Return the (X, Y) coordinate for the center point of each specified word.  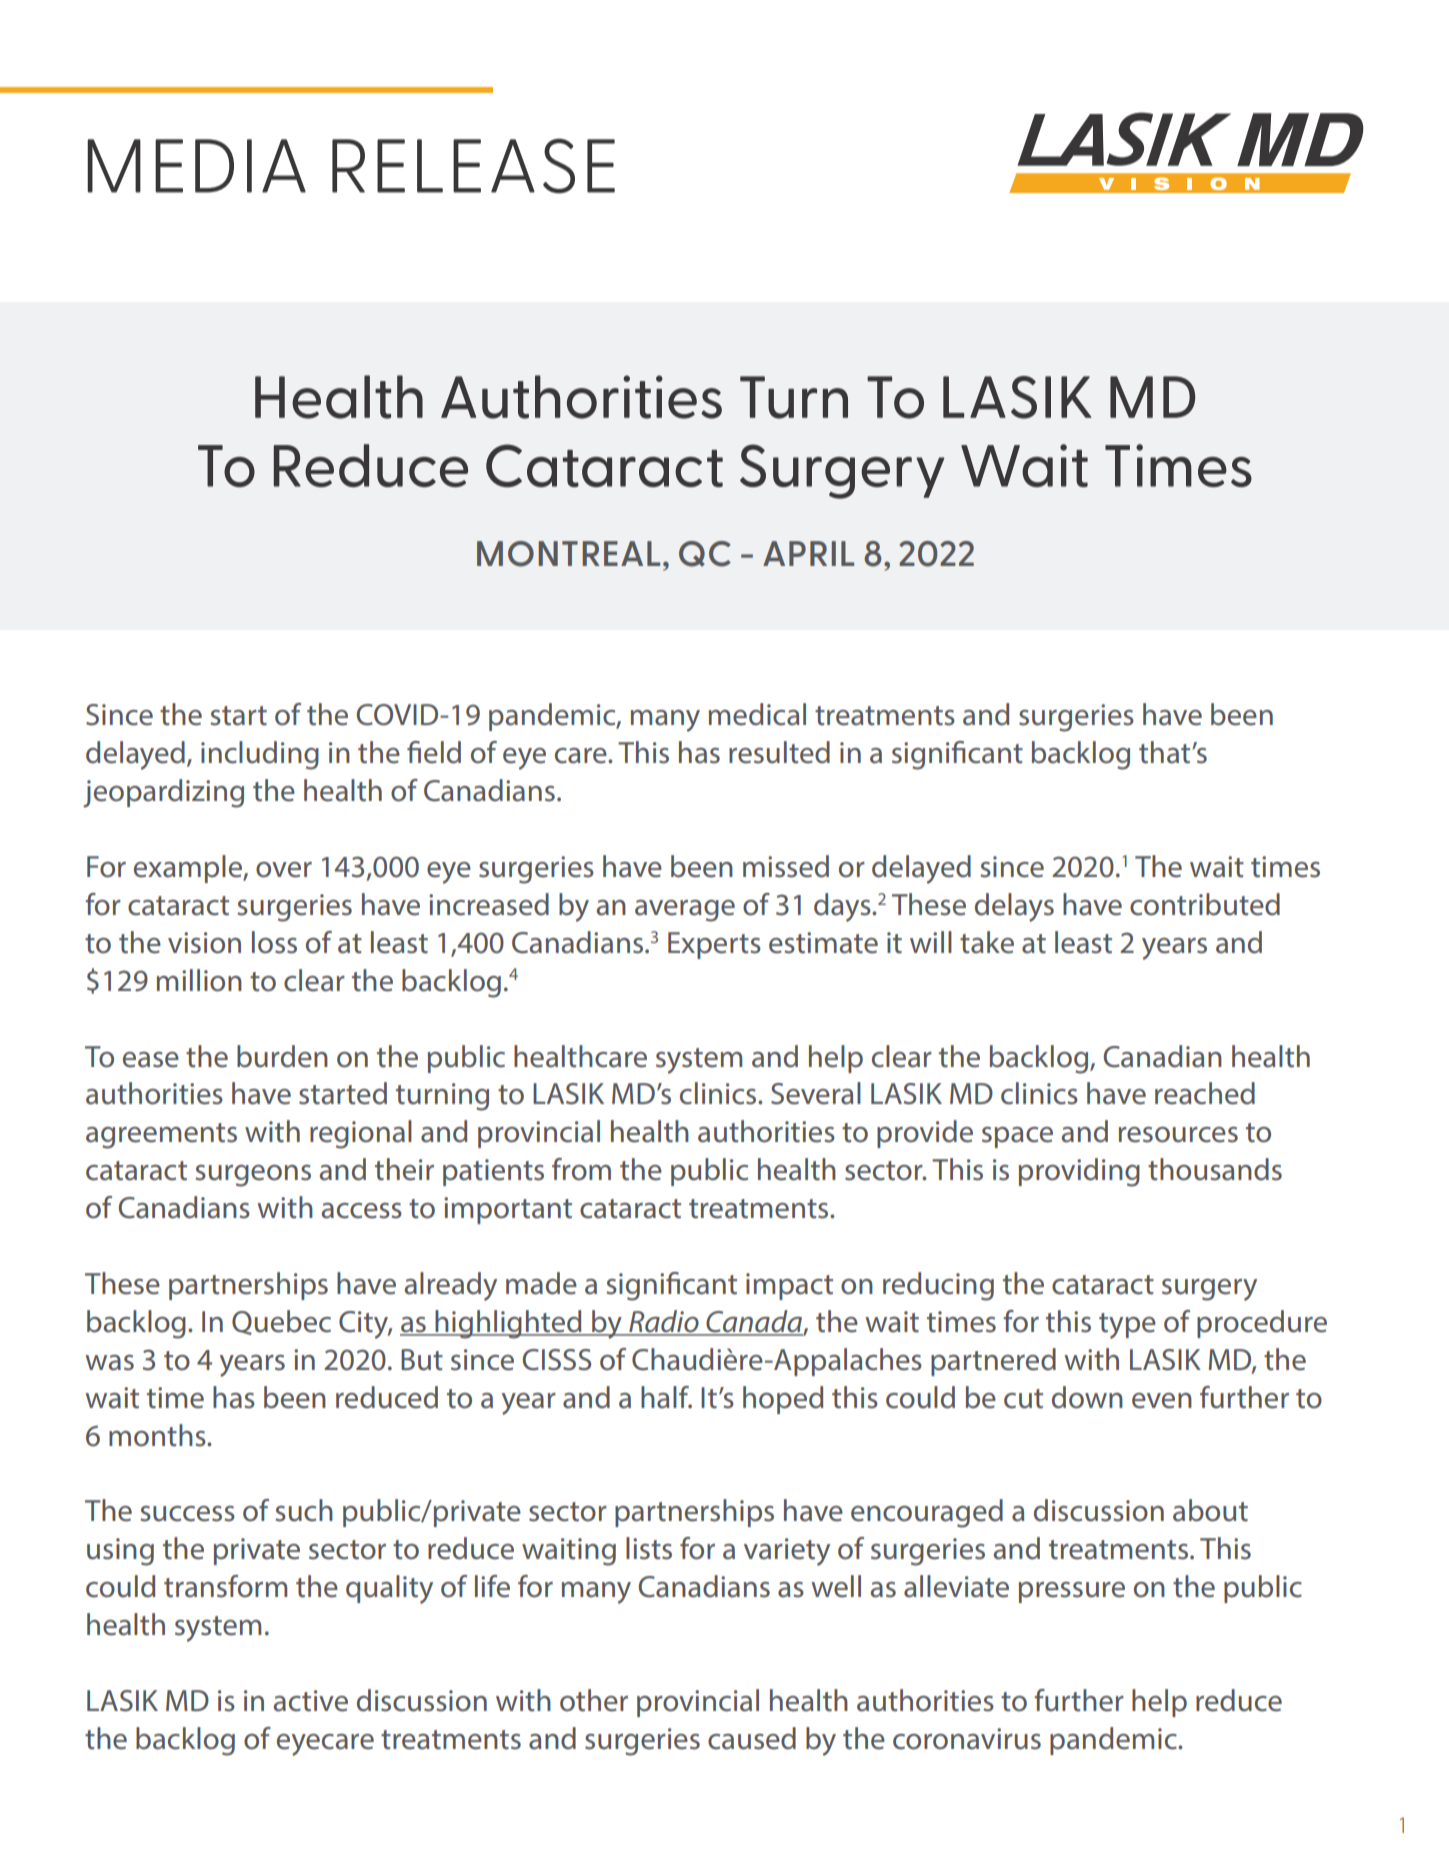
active (311, 1701)
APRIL (808, 553)
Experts (714, 945)
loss (274, 942)
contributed (1205, 904)
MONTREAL (568, 554)
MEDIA (196, 166)
